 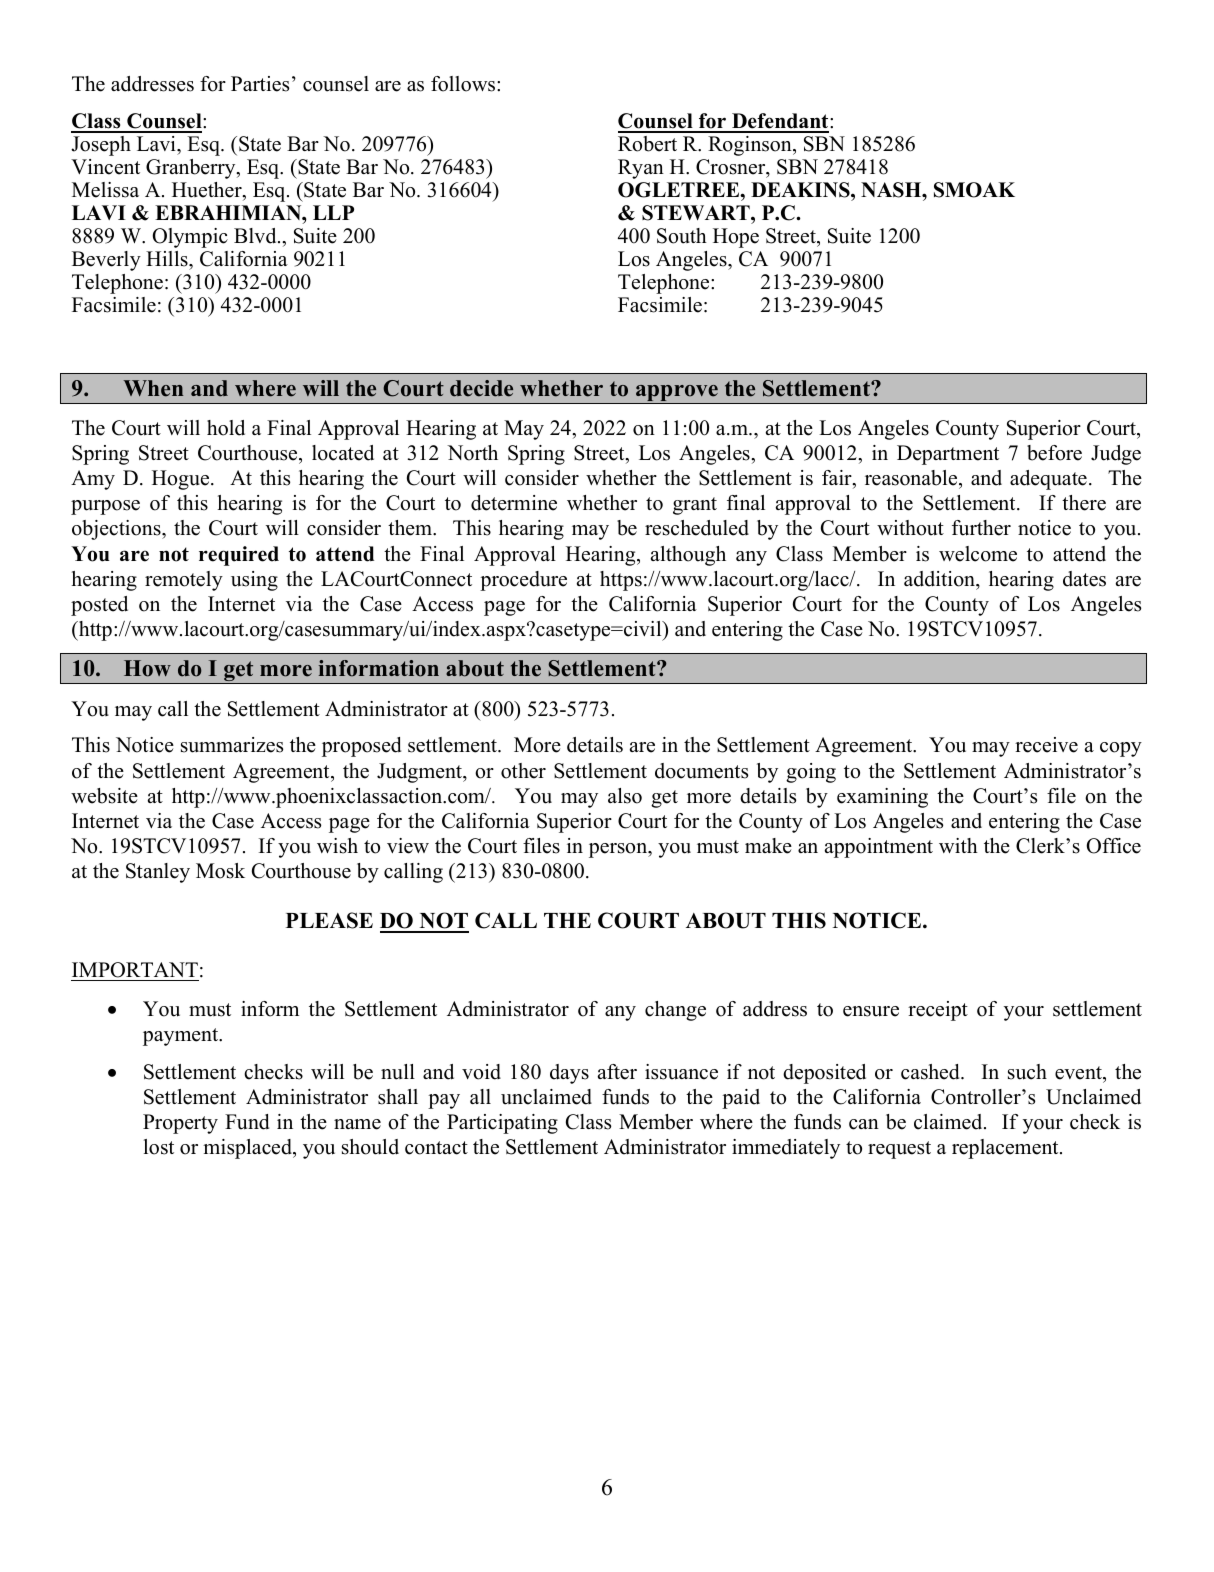 I want to click on Property, so click(x=180, y=1124).
